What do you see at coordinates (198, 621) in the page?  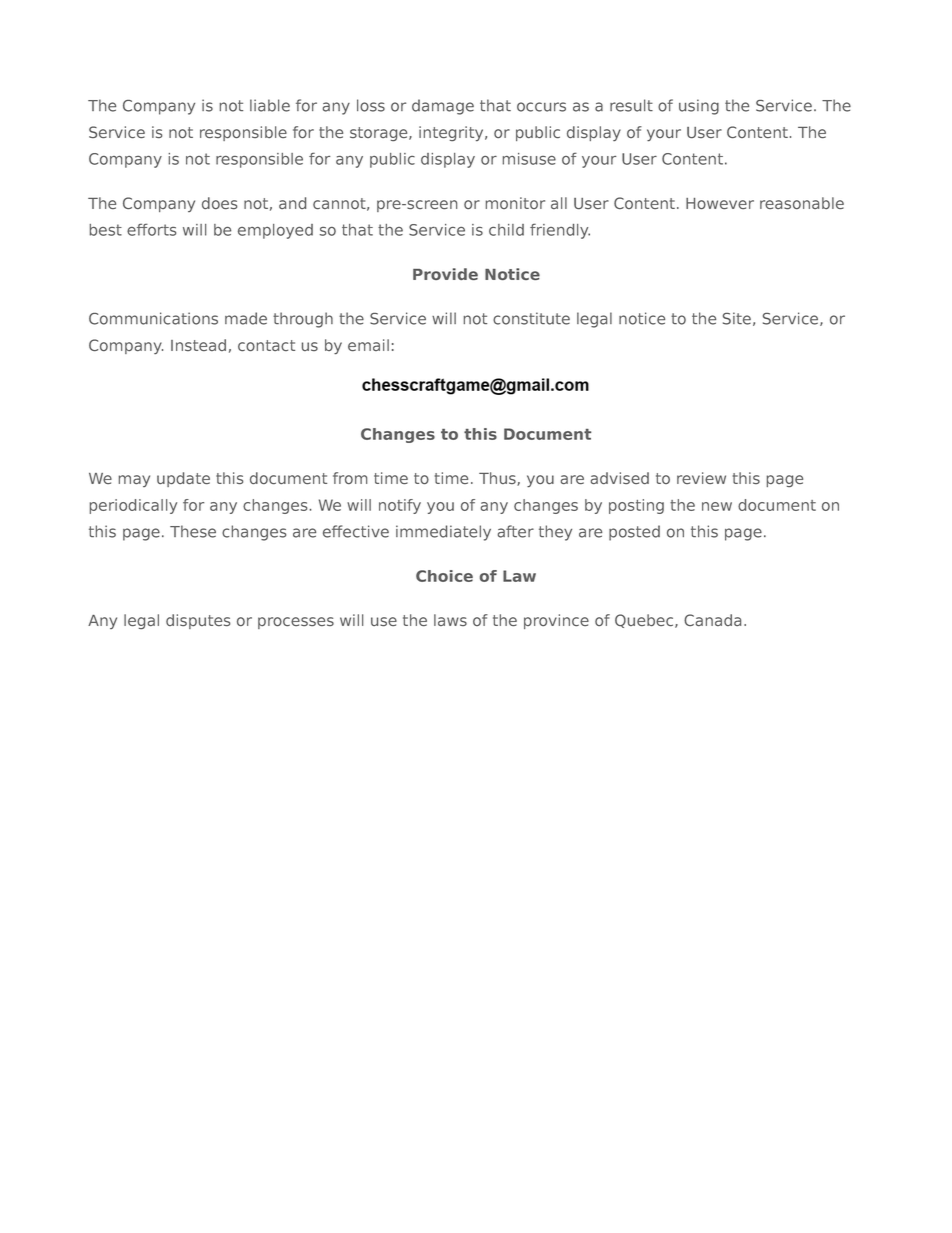 I see `disputes` at bounding box center [198, 621].
